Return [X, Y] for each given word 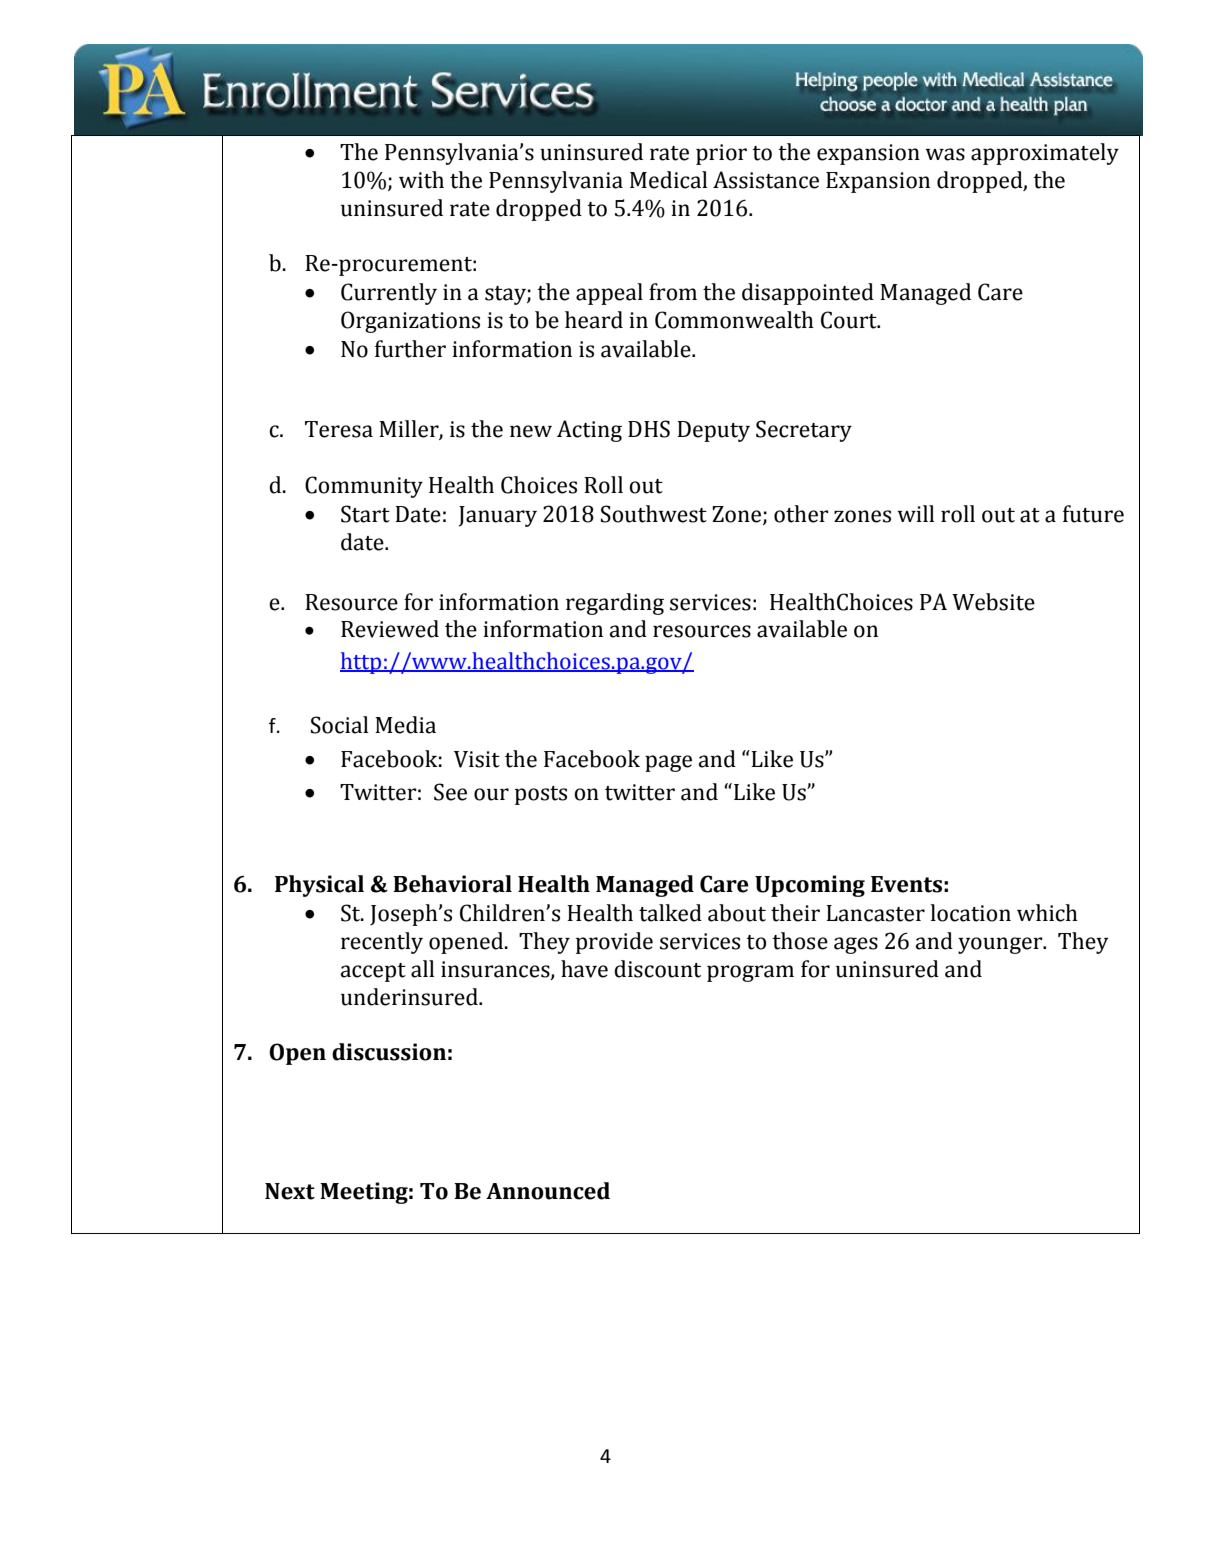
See [450, 792]
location [970, 913]
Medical [668, 180]
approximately [1045, 154]
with [421, 180]
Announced [548, 1191]
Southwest [654, 514]
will [915, 513]
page [668, 763]
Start [365, 514]
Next [290, 1191]
